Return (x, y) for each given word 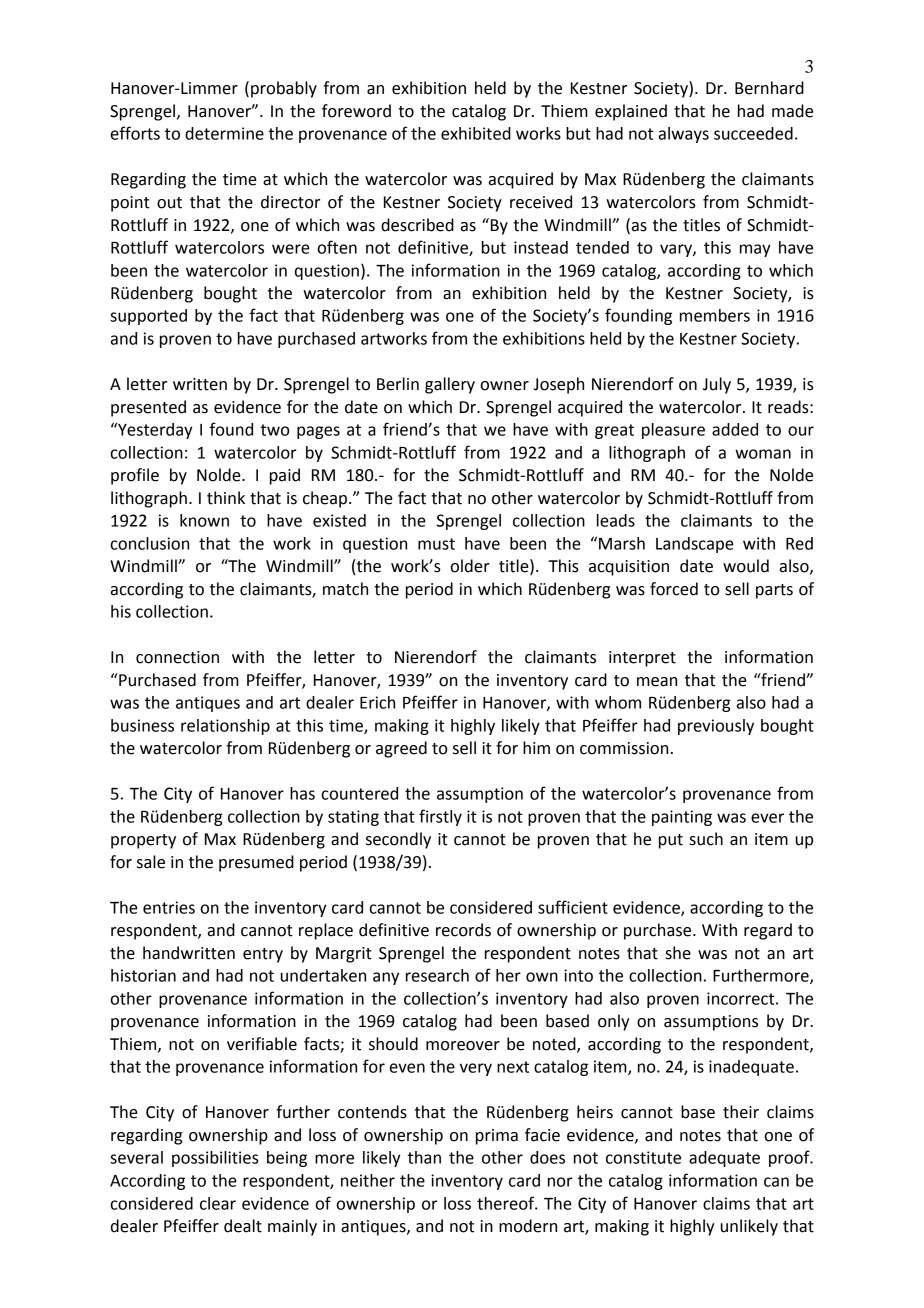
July (717, 385)
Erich (377, 702)
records (463, 930)
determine (224, 133)
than (424, 1157)
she (678, 953)
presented (148, 408)
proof (790, 1158)
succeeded (753, 133)
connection (177, 657)
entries (169, 907)
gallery (450, 385)
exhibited (476, 133)
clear (218, 1203)
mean (657, 682)
